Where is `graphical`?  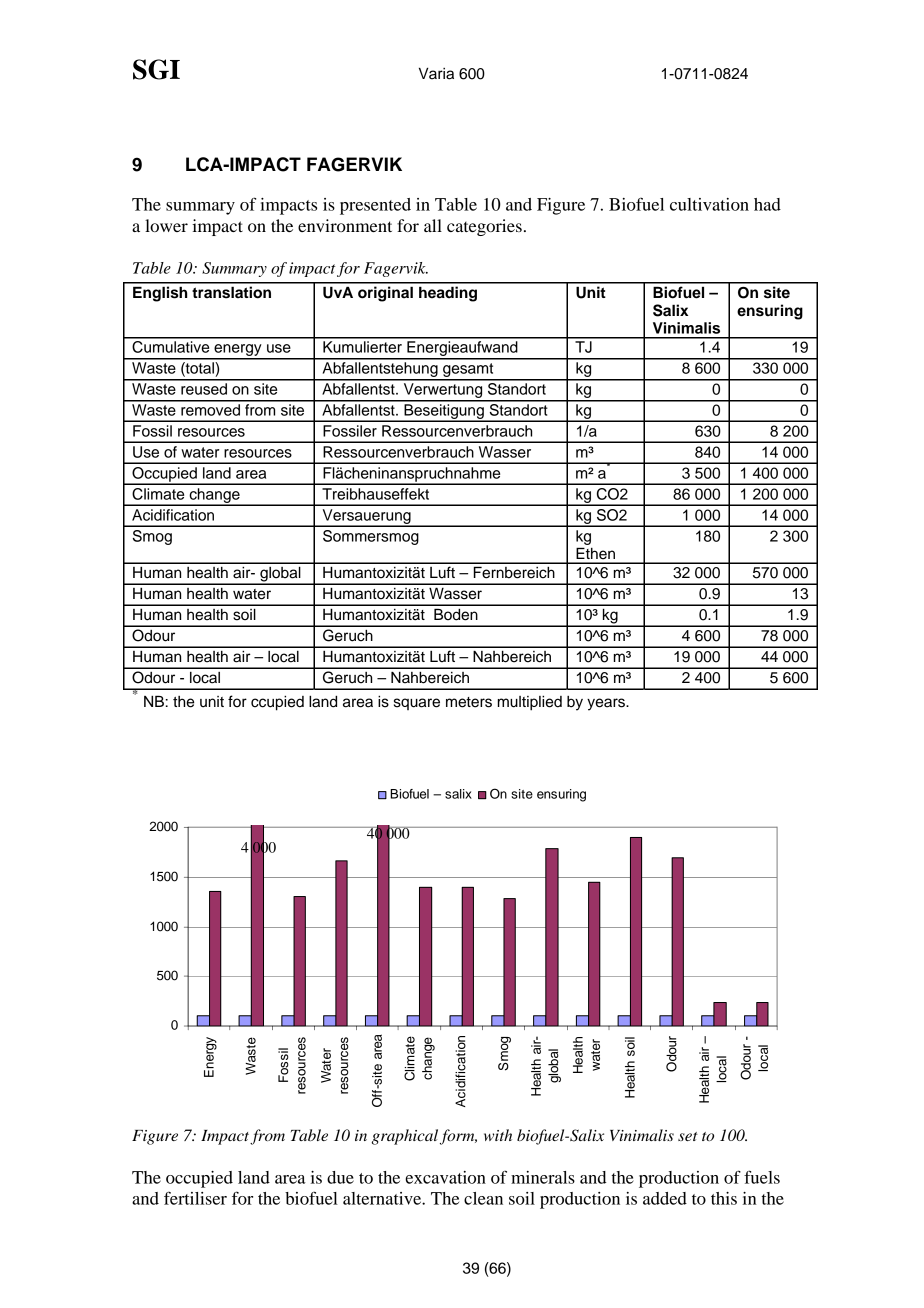 graphical is located at coordinates (406, 1137).
